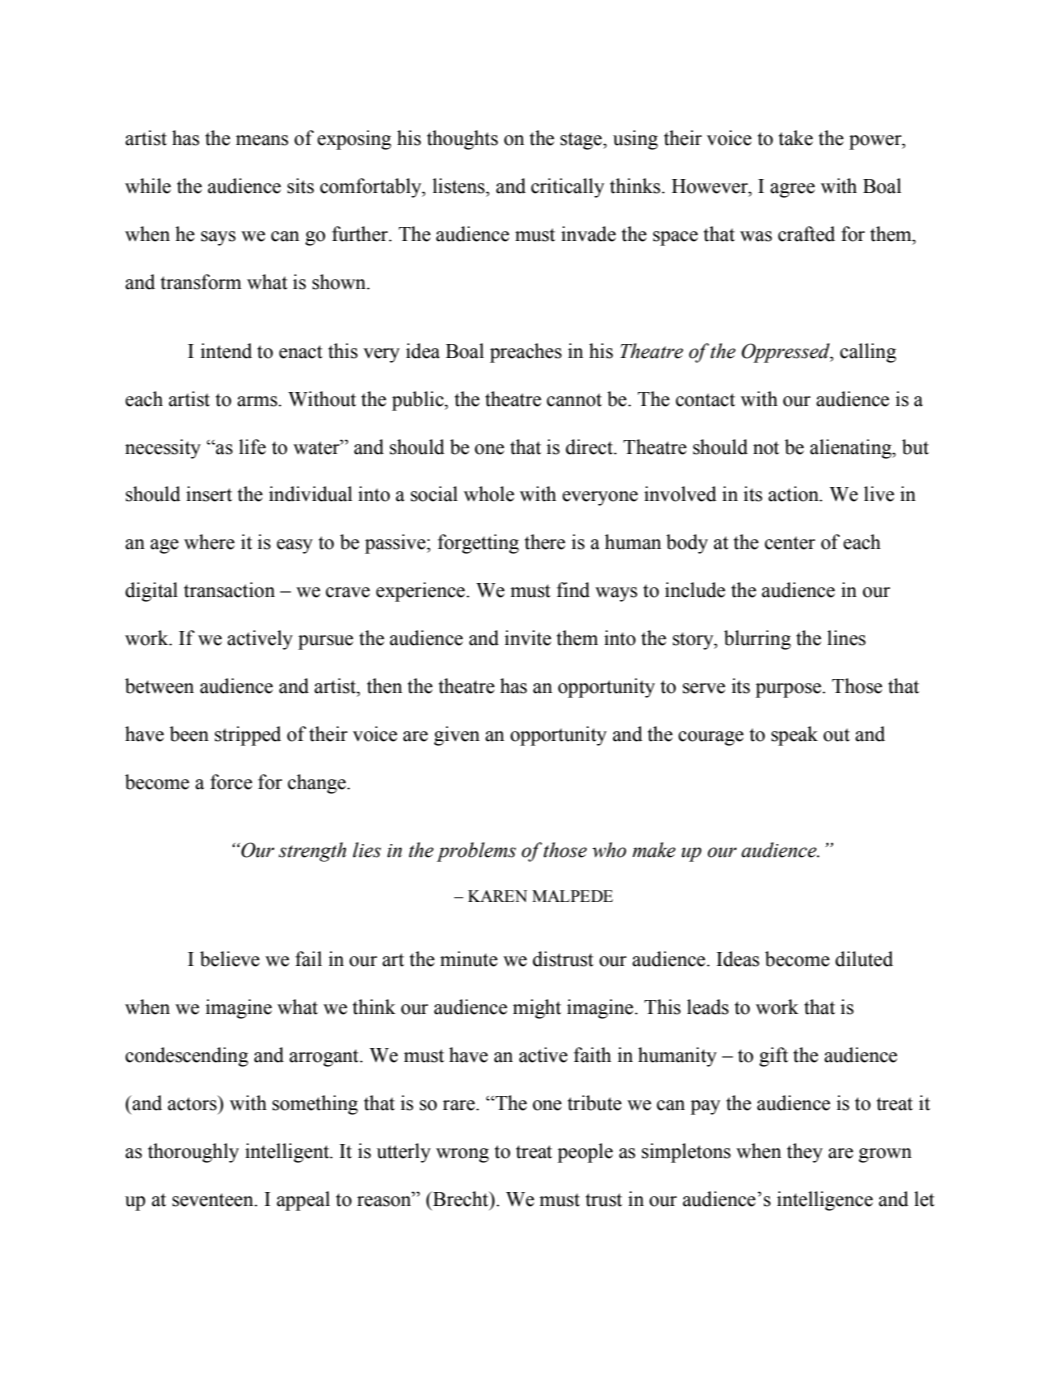 The width and height of the screenshot is (1062, 1374). I want to click on critically, so click(567, 188).
